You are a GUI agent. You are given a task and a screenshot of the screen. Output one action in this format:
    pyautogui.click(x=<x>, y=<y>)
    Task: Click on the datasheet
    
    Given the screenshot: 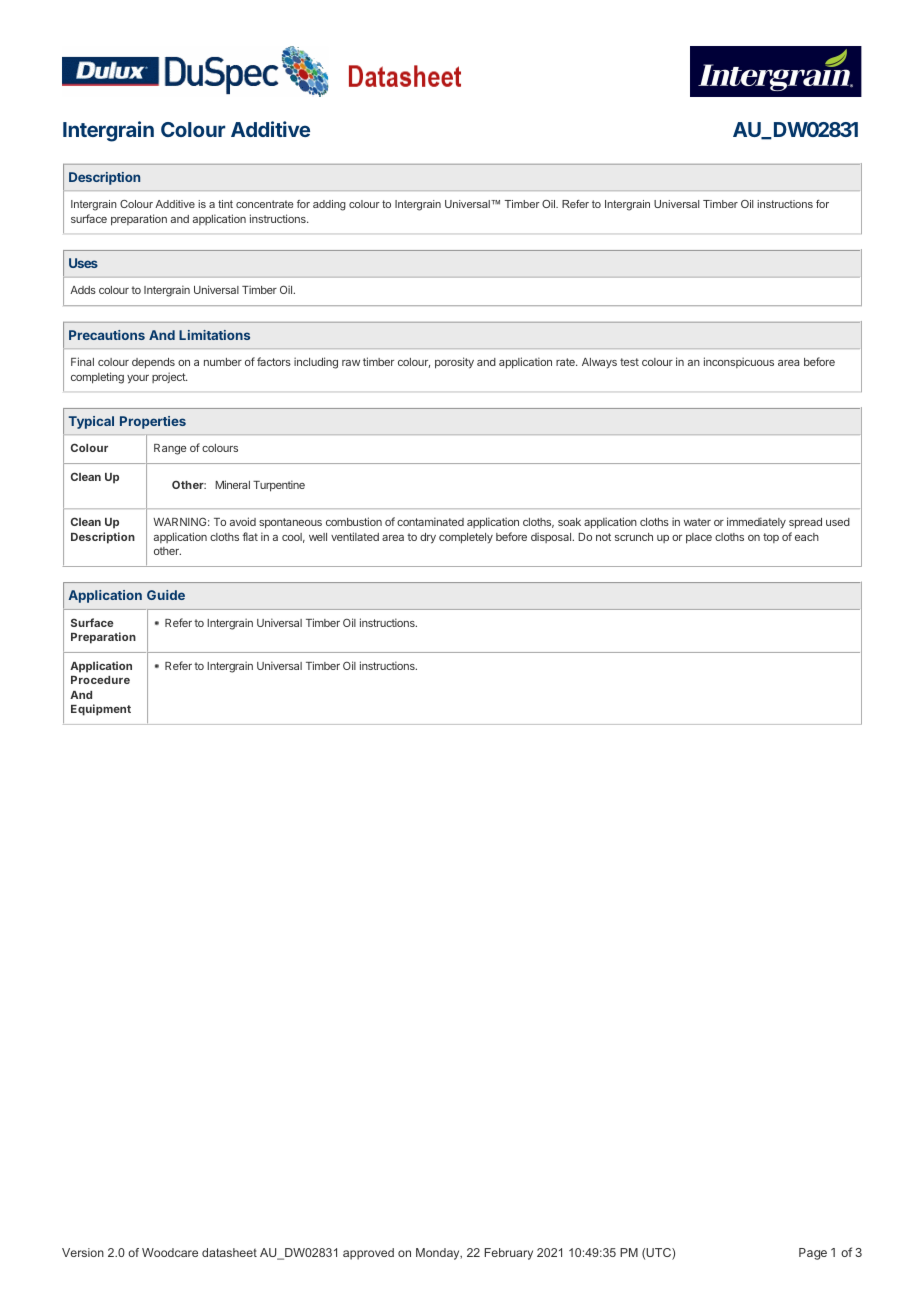 What is the action you would take?
    pyautogui.click(x=229, y=1252)
